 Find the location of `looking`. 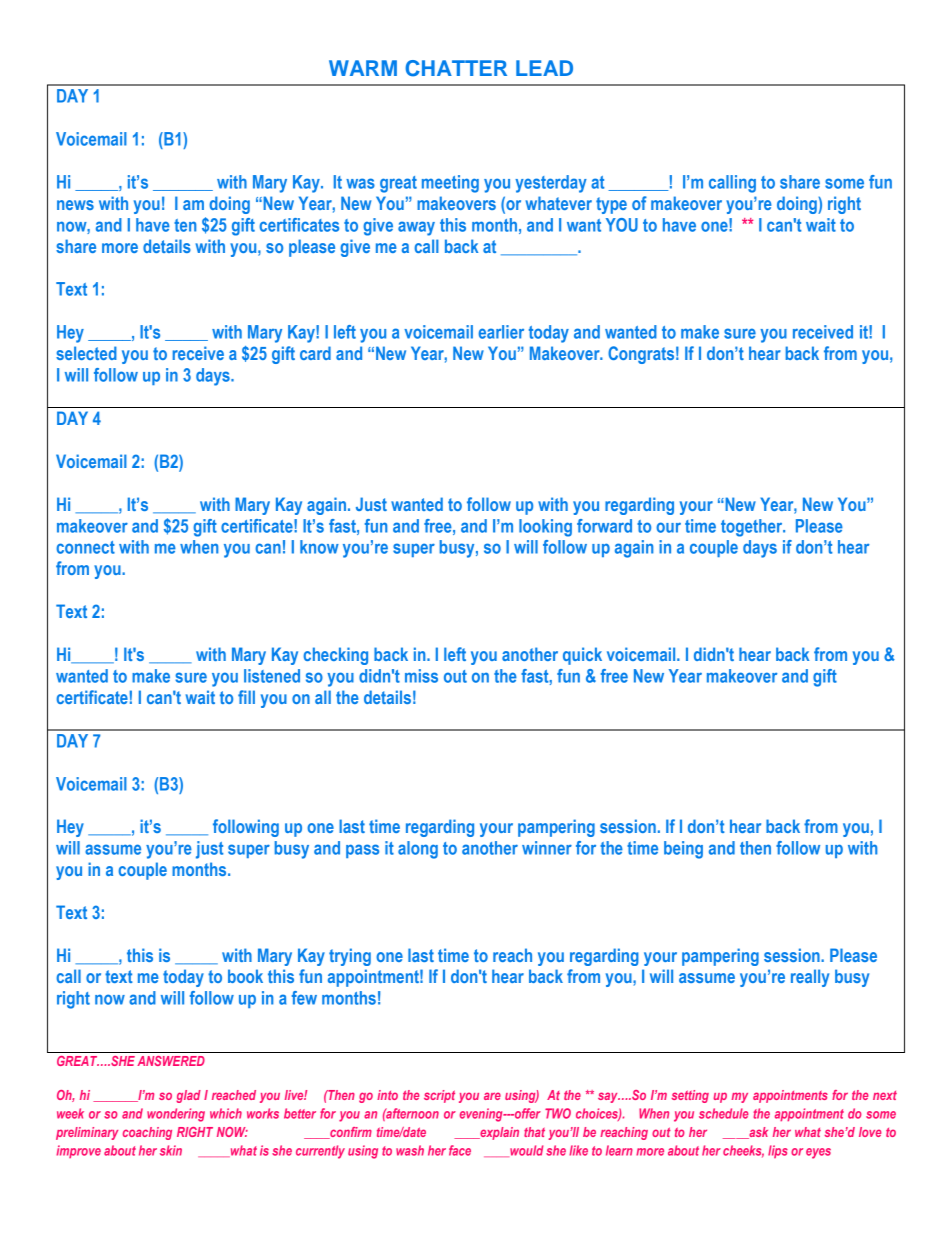

looking is located at coordinates (545, 528).
